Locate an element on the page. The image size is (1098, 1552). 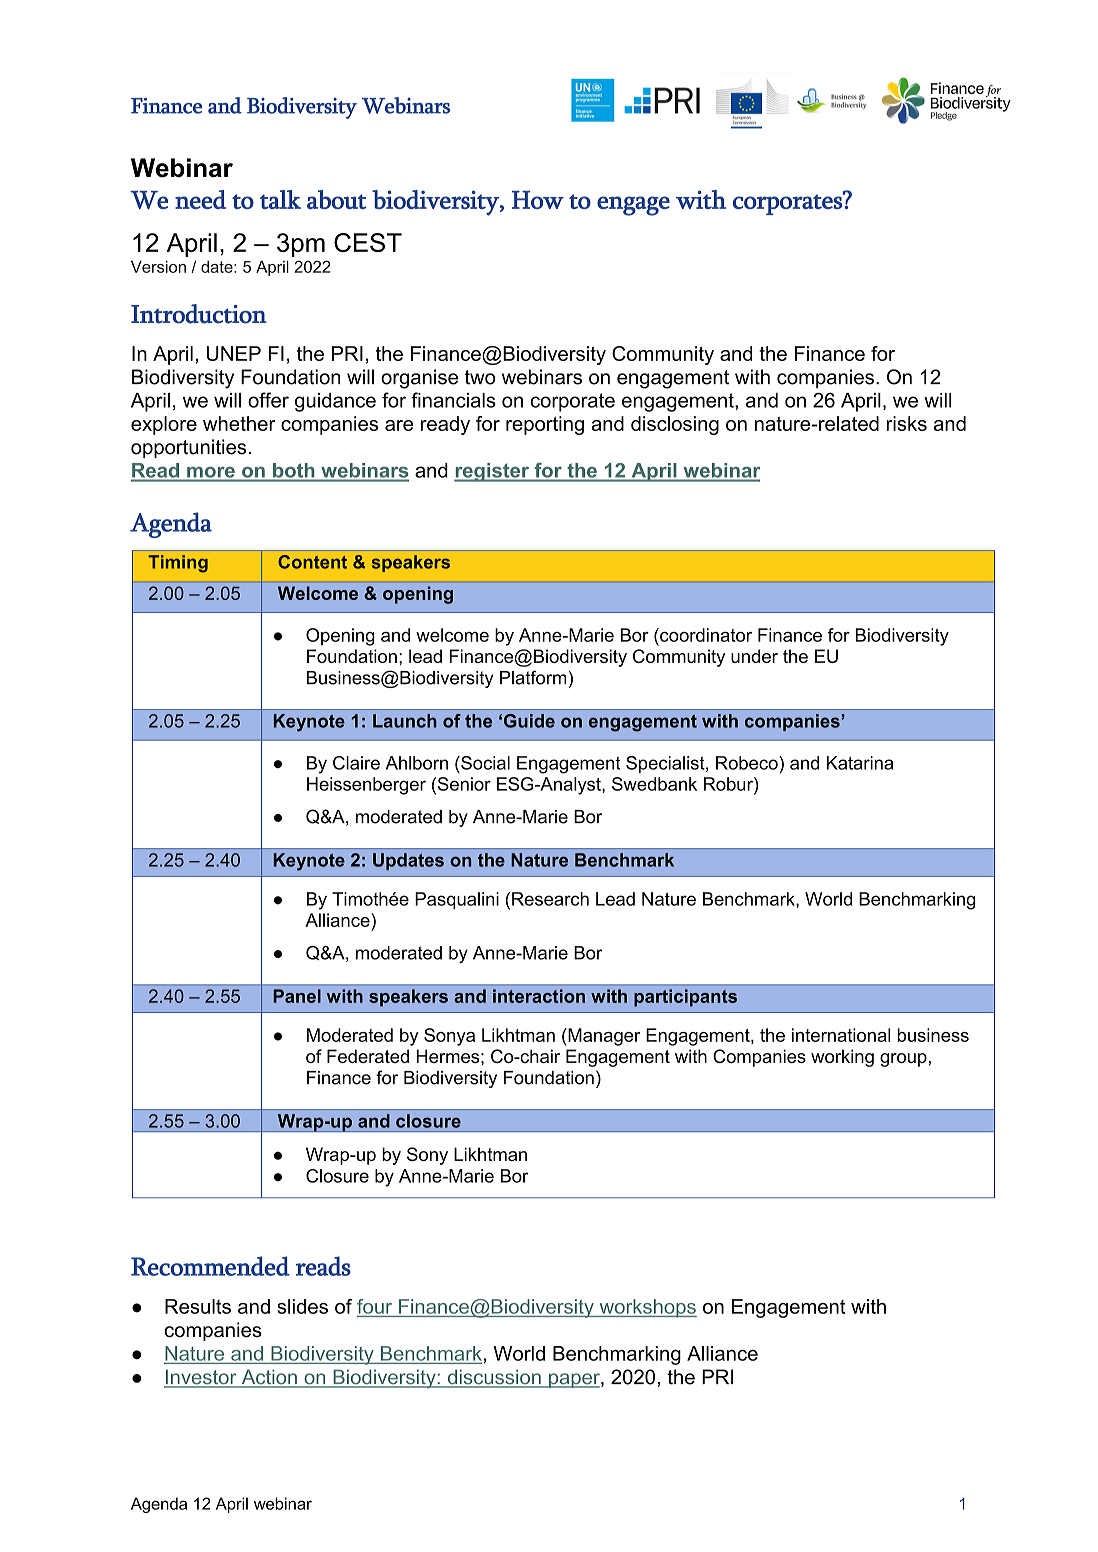
Content is located at coordinates (312, 562).
